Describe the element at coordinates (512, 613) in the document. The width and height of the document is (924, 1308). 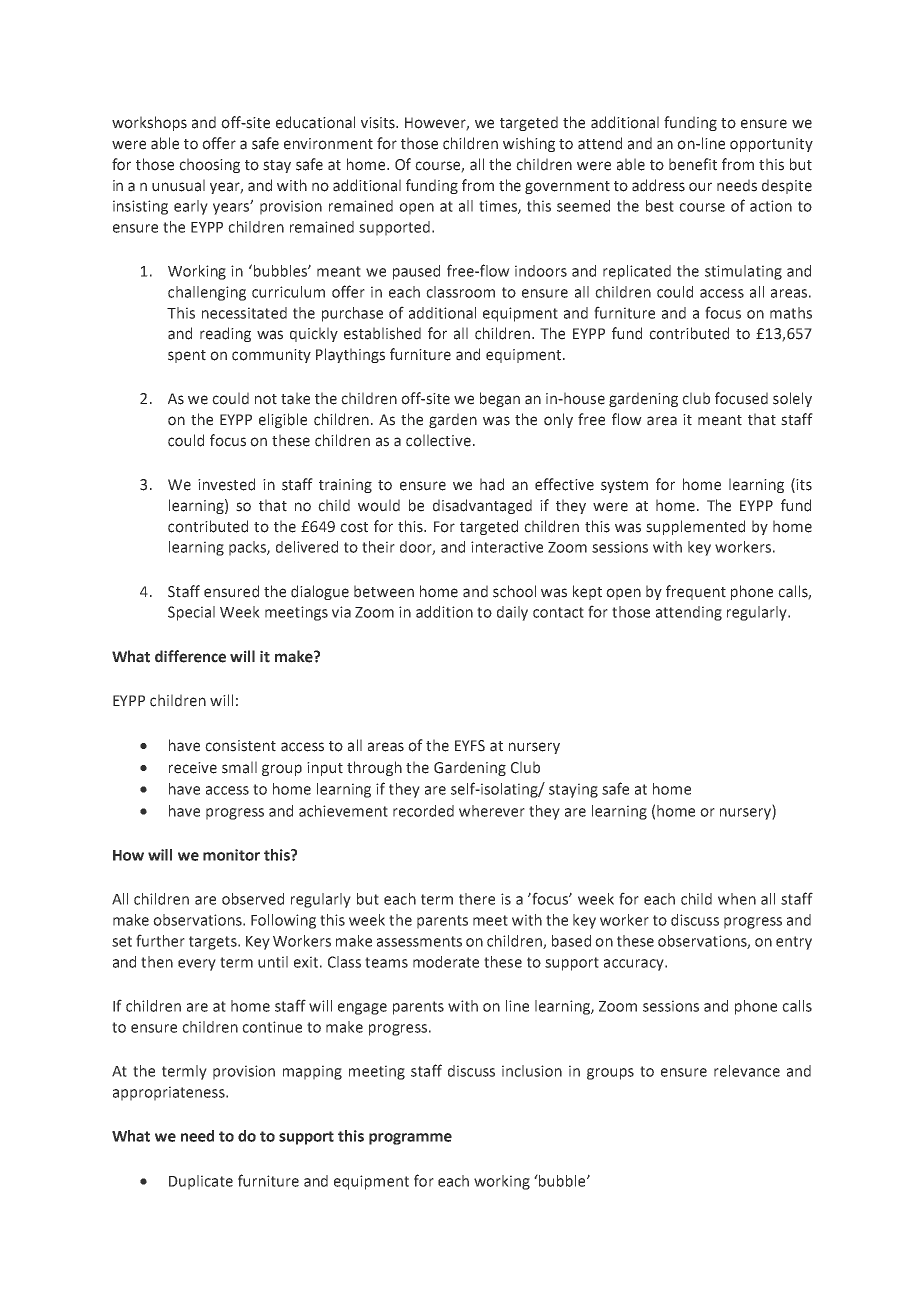
I see `daily` at that location.
